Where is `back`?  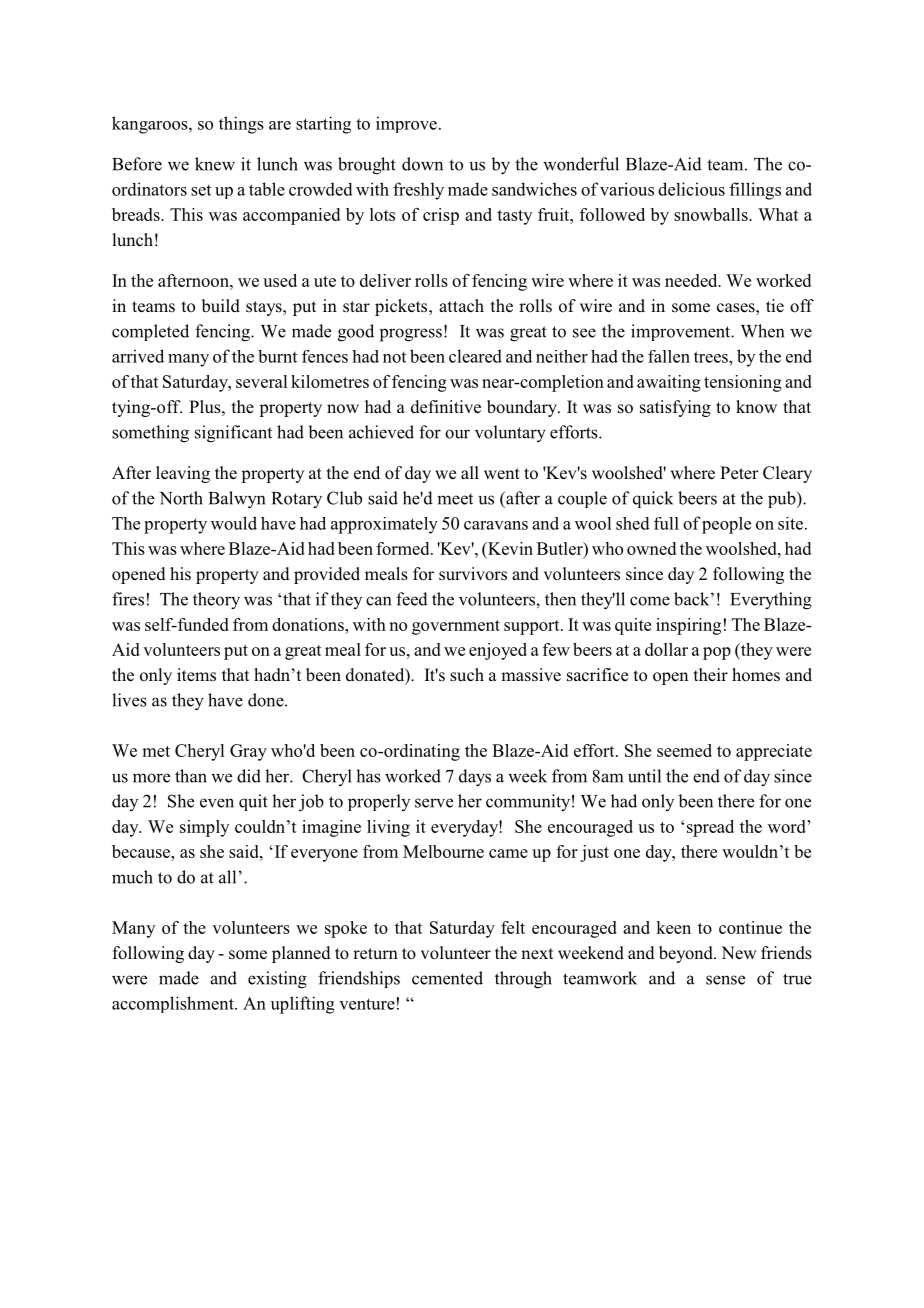 back is located at coordinates (693, 599).
